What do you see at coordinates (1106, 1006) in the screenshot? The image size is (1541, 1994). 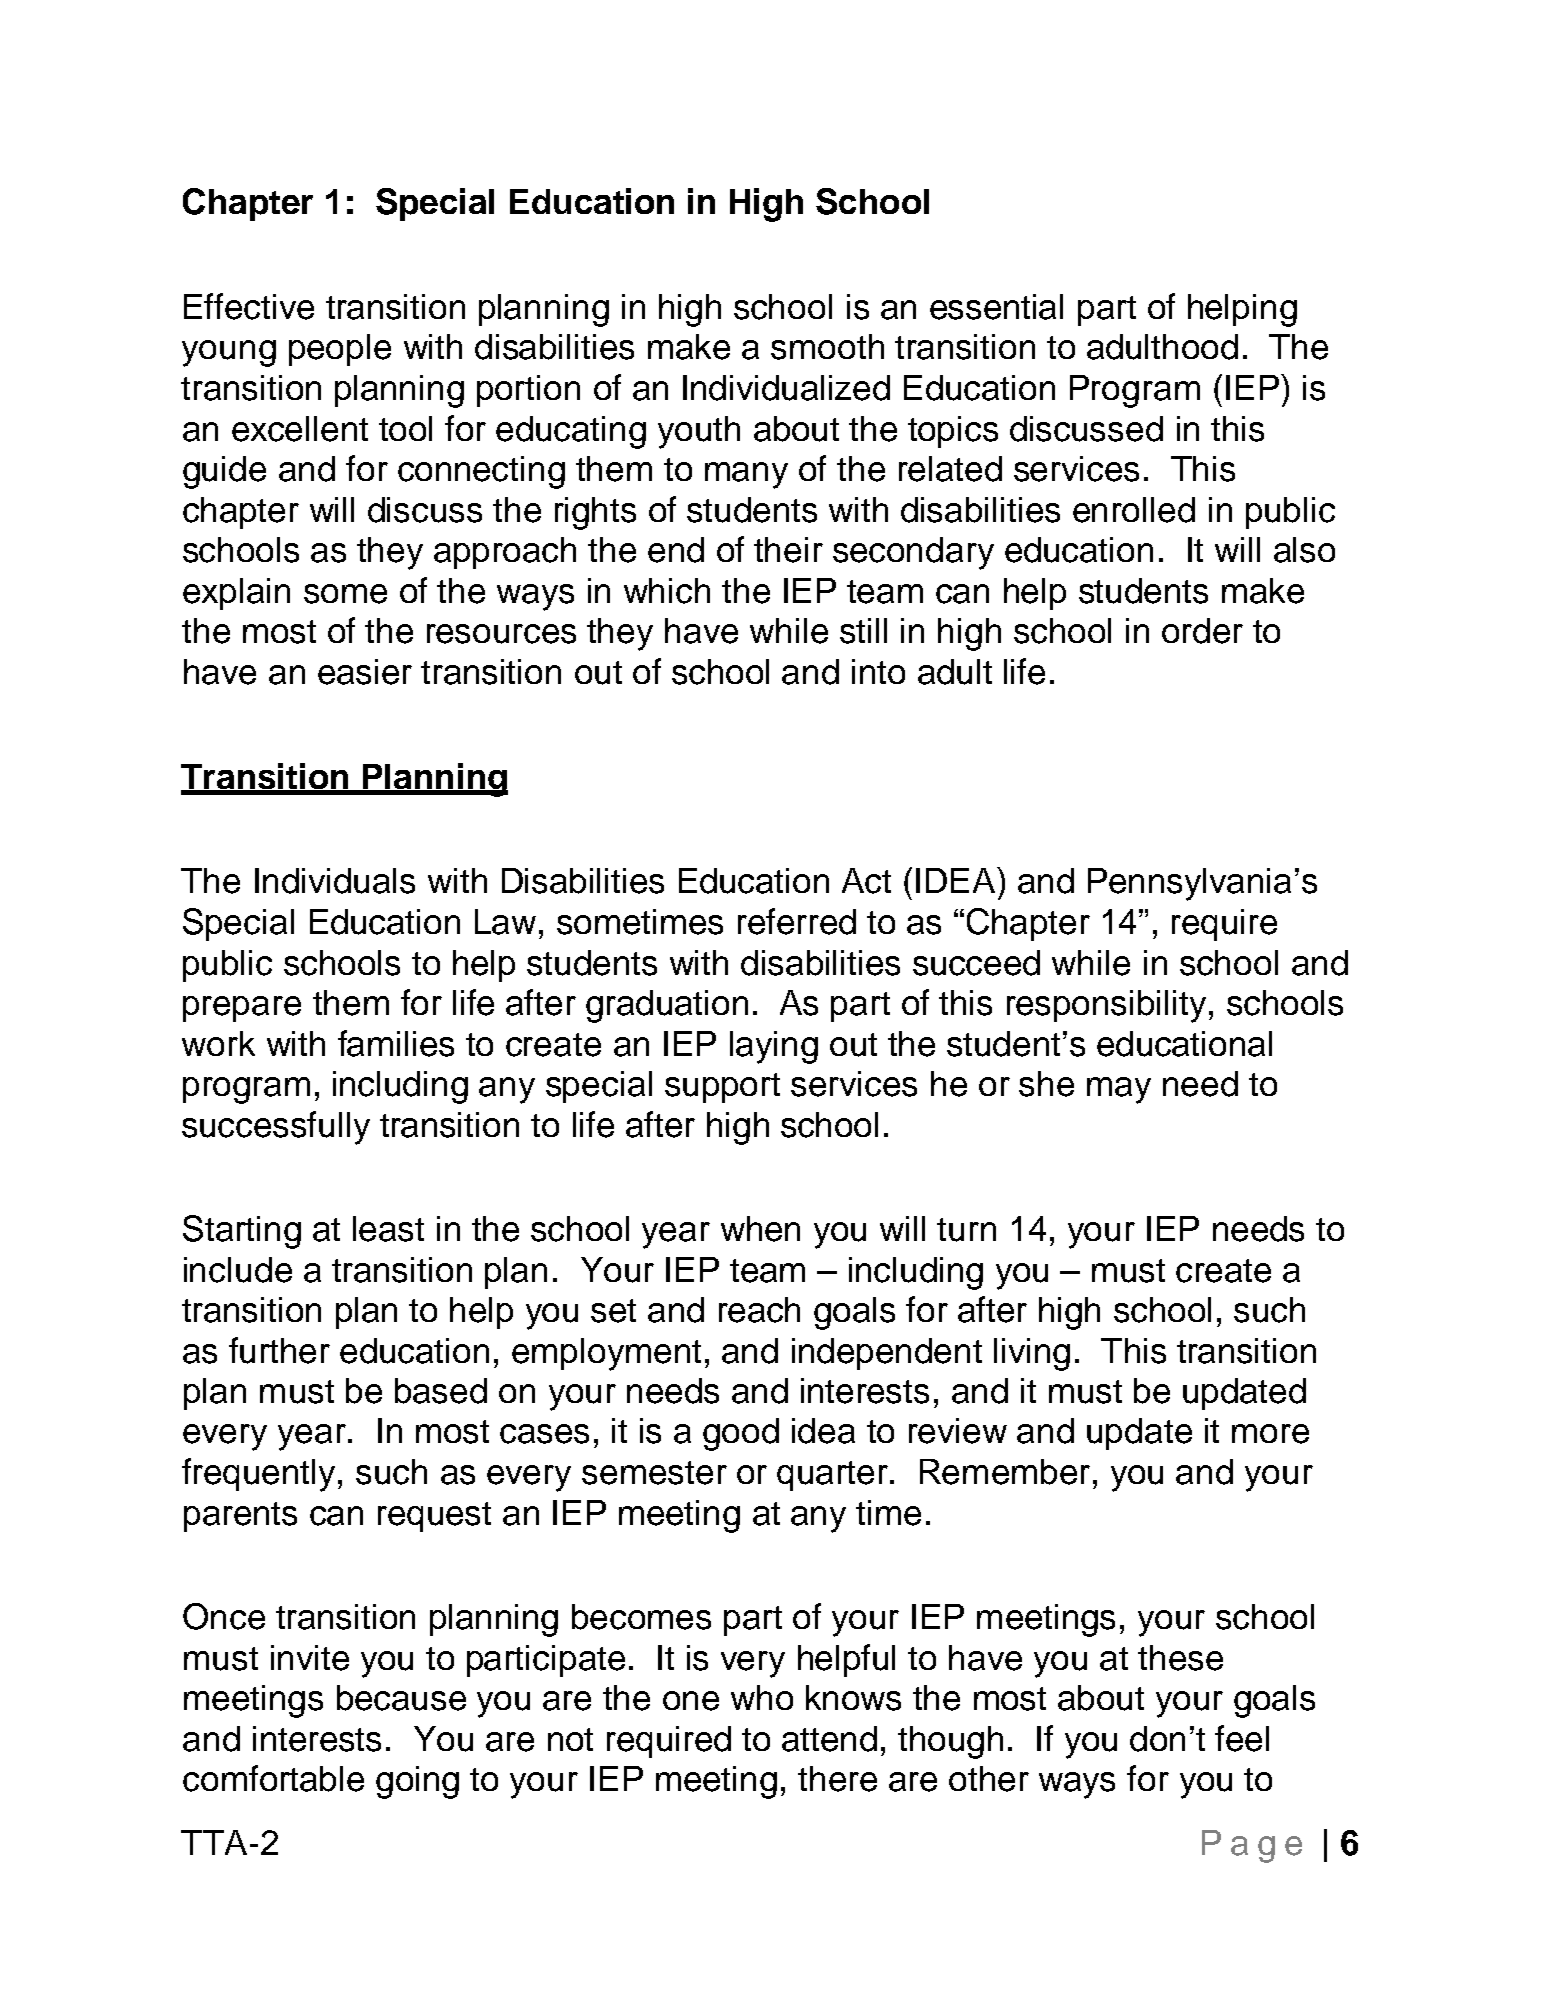 I see `responsibility` at bounding box center [1106, 1006].
